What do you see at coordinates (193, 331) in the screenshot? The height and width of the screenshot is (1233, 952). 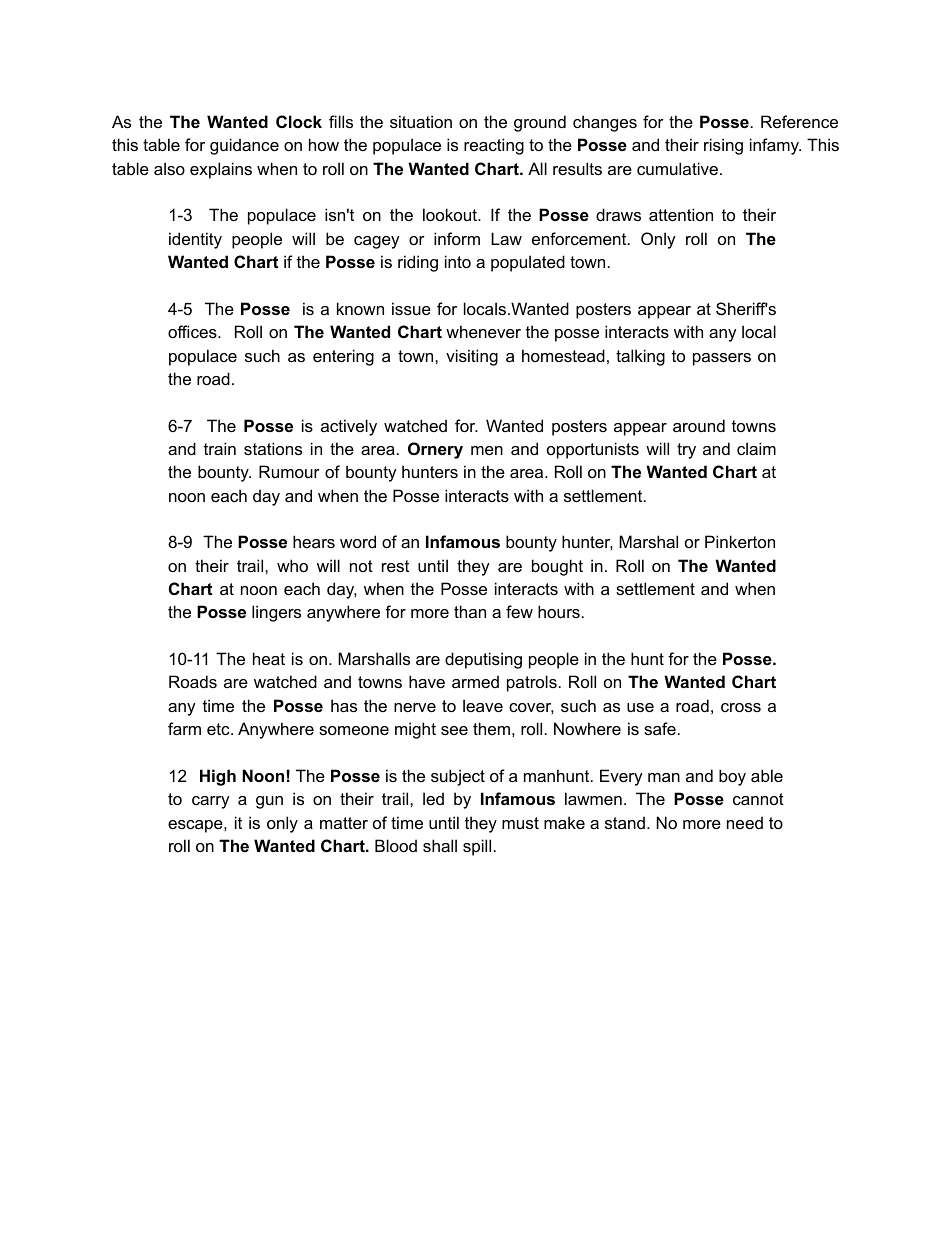 I see `offices` at bounding box center [193, 331].
